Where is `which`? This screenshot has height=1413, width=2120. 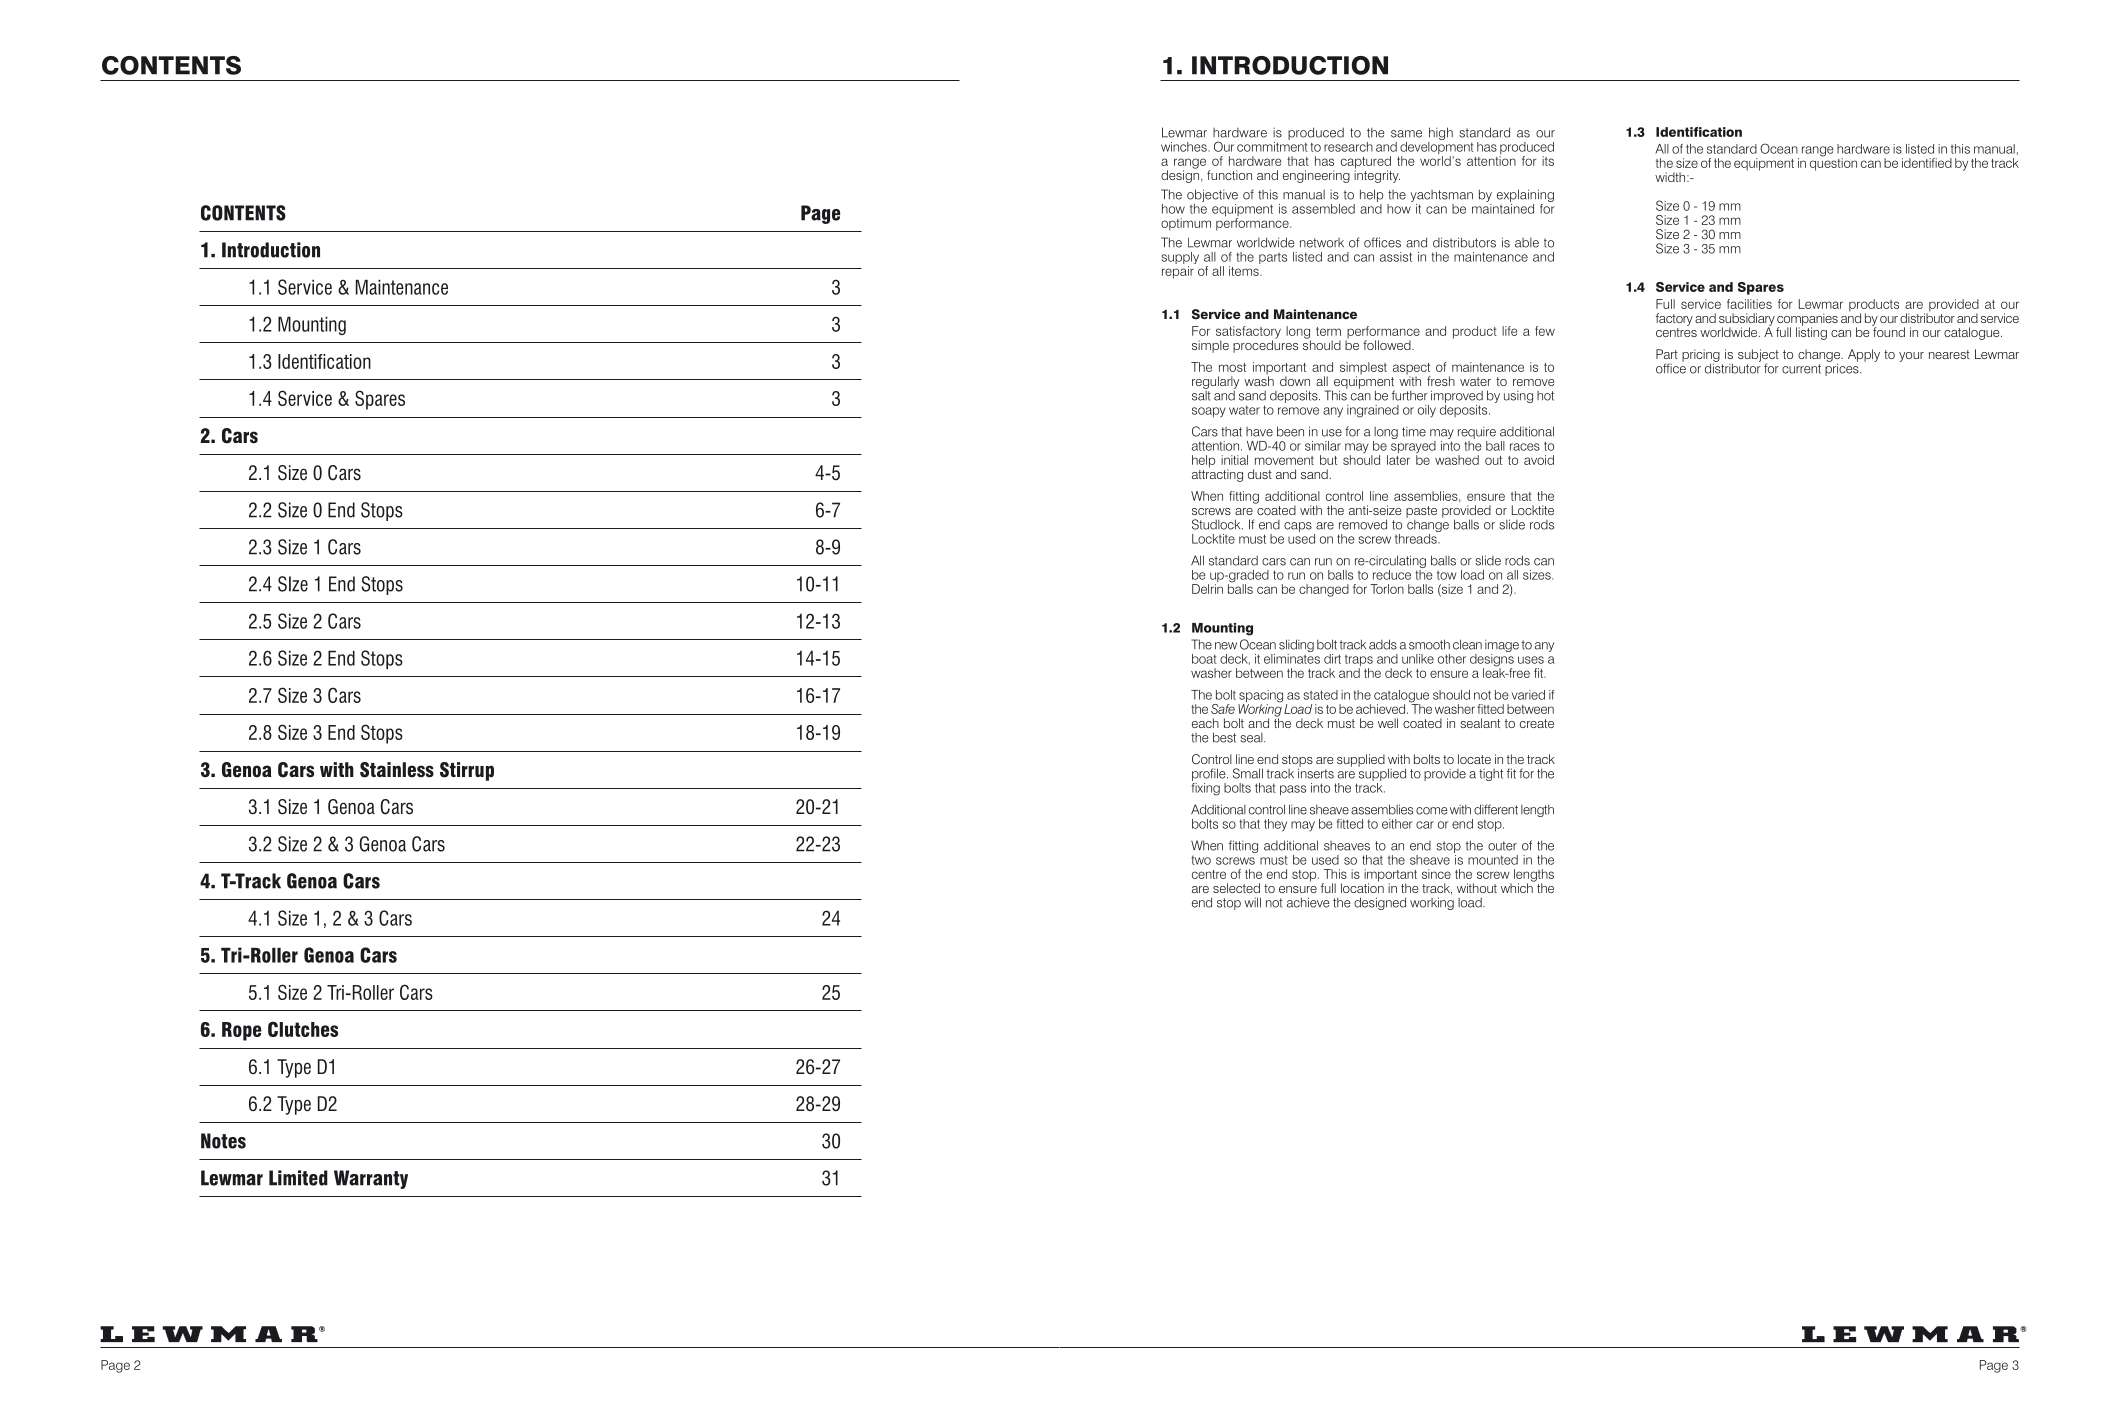 which is located at coordinates (1518, 887).
